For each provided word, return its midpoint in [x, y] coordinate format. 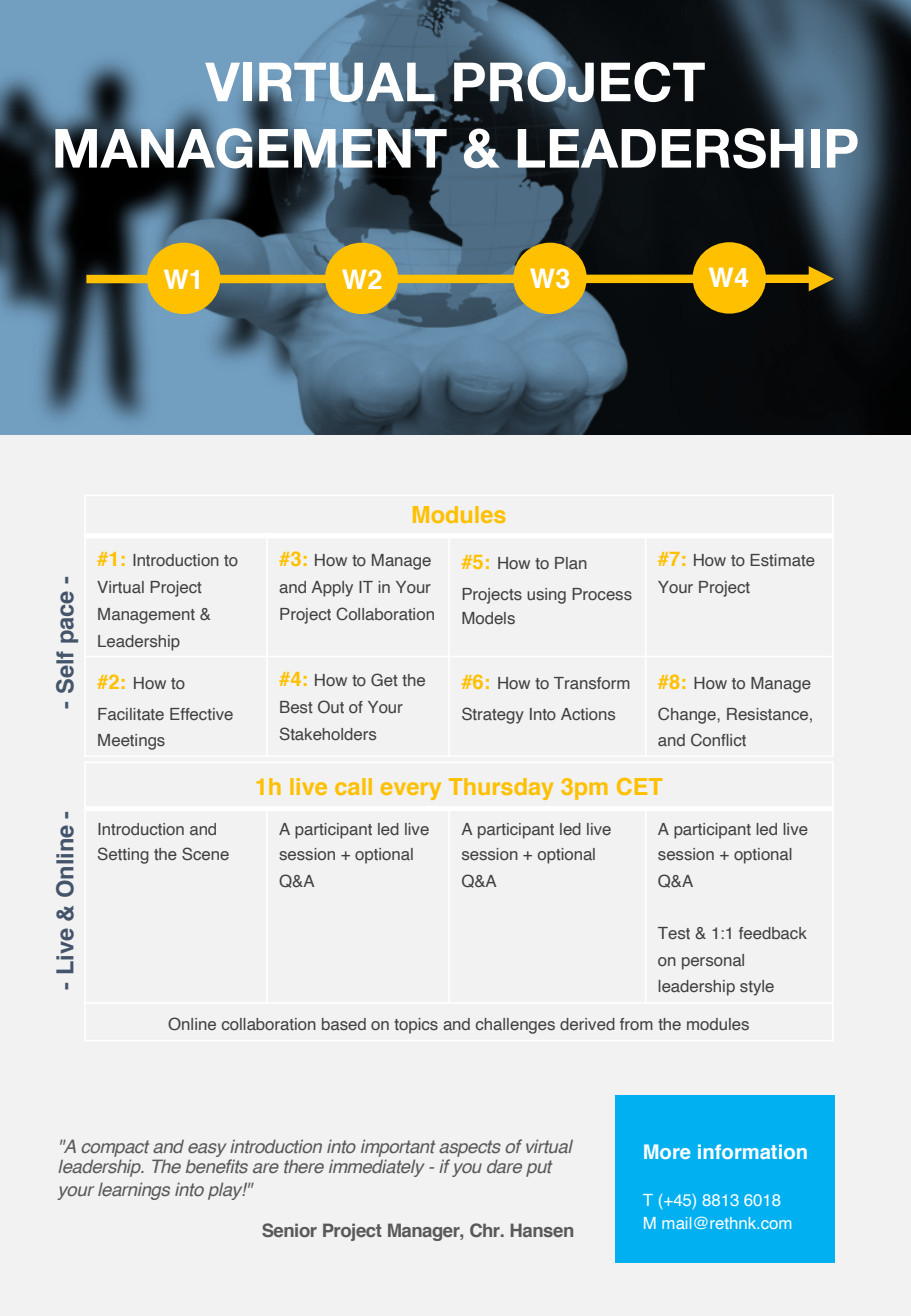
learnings [134, 1191]
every [411, 791]
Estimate [782, 560]
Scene [205, 854]
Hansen [541, 1230]
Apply [332, 589]
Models [488, 618]
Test [674, 933]
